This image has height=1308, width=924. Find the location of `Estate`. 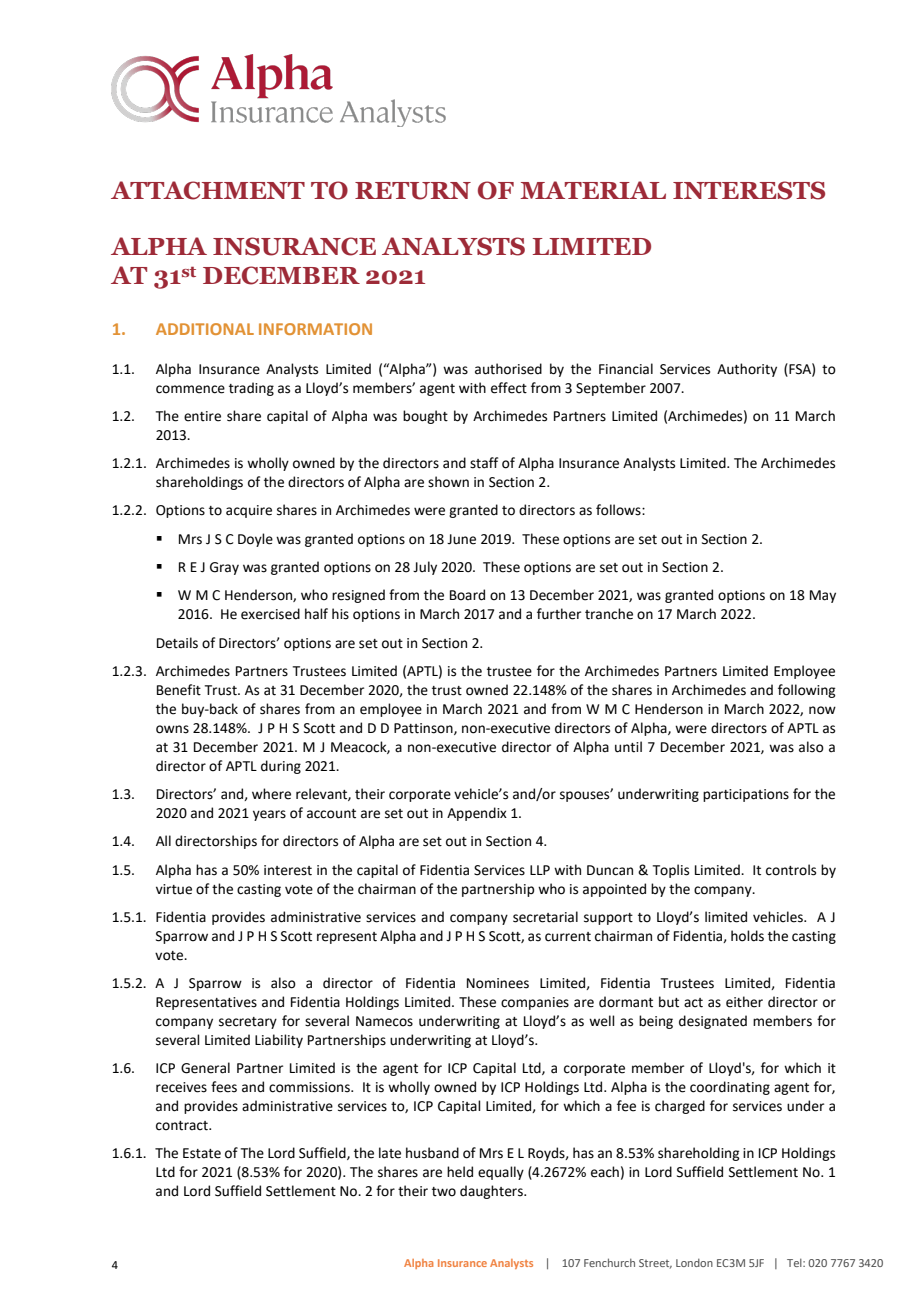

Estate is located at coordinates (202, 1153).
